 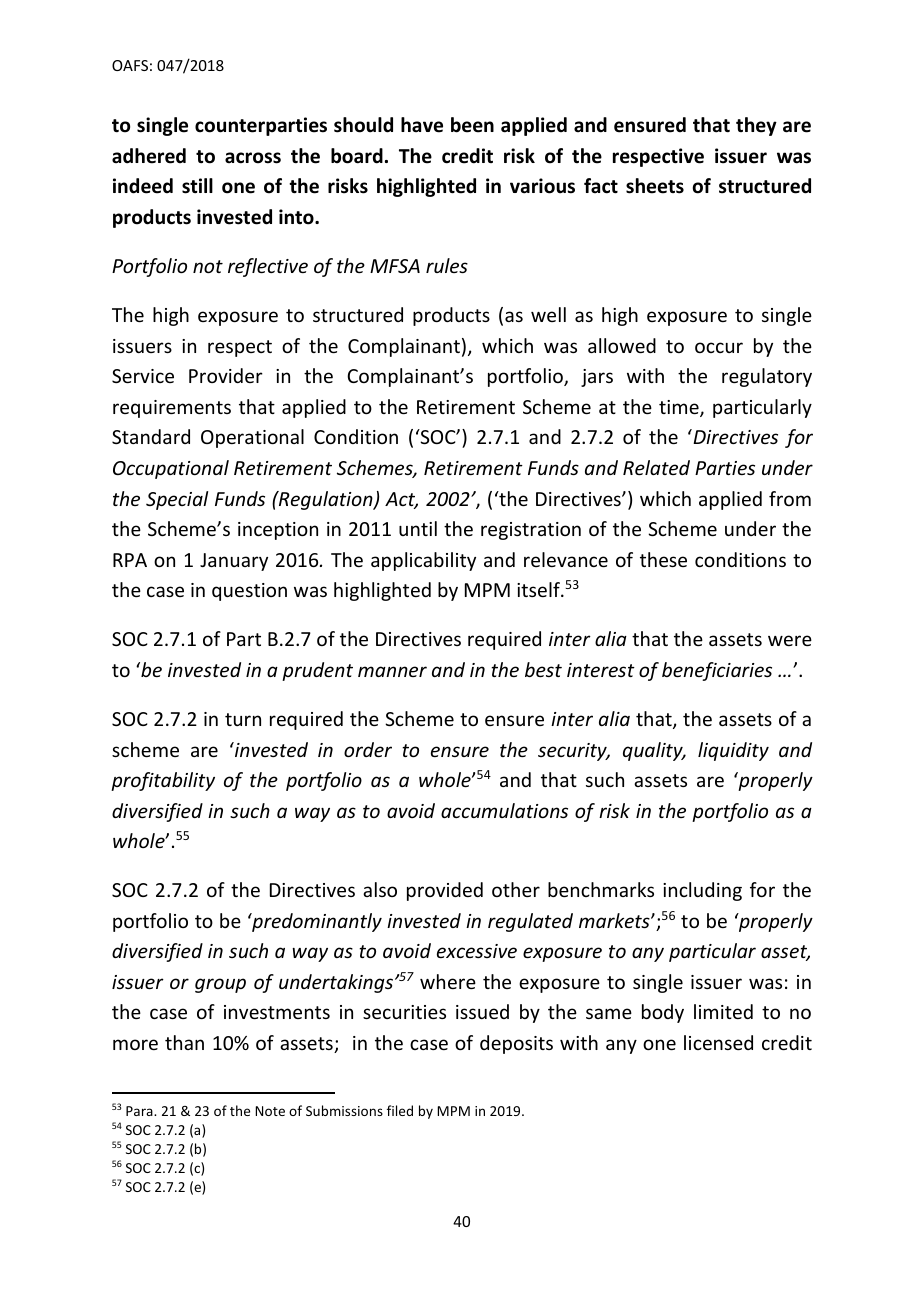 What do you see at coordinates (472, 125) in the image?
I see `been` at bounding box center [472, 125].
